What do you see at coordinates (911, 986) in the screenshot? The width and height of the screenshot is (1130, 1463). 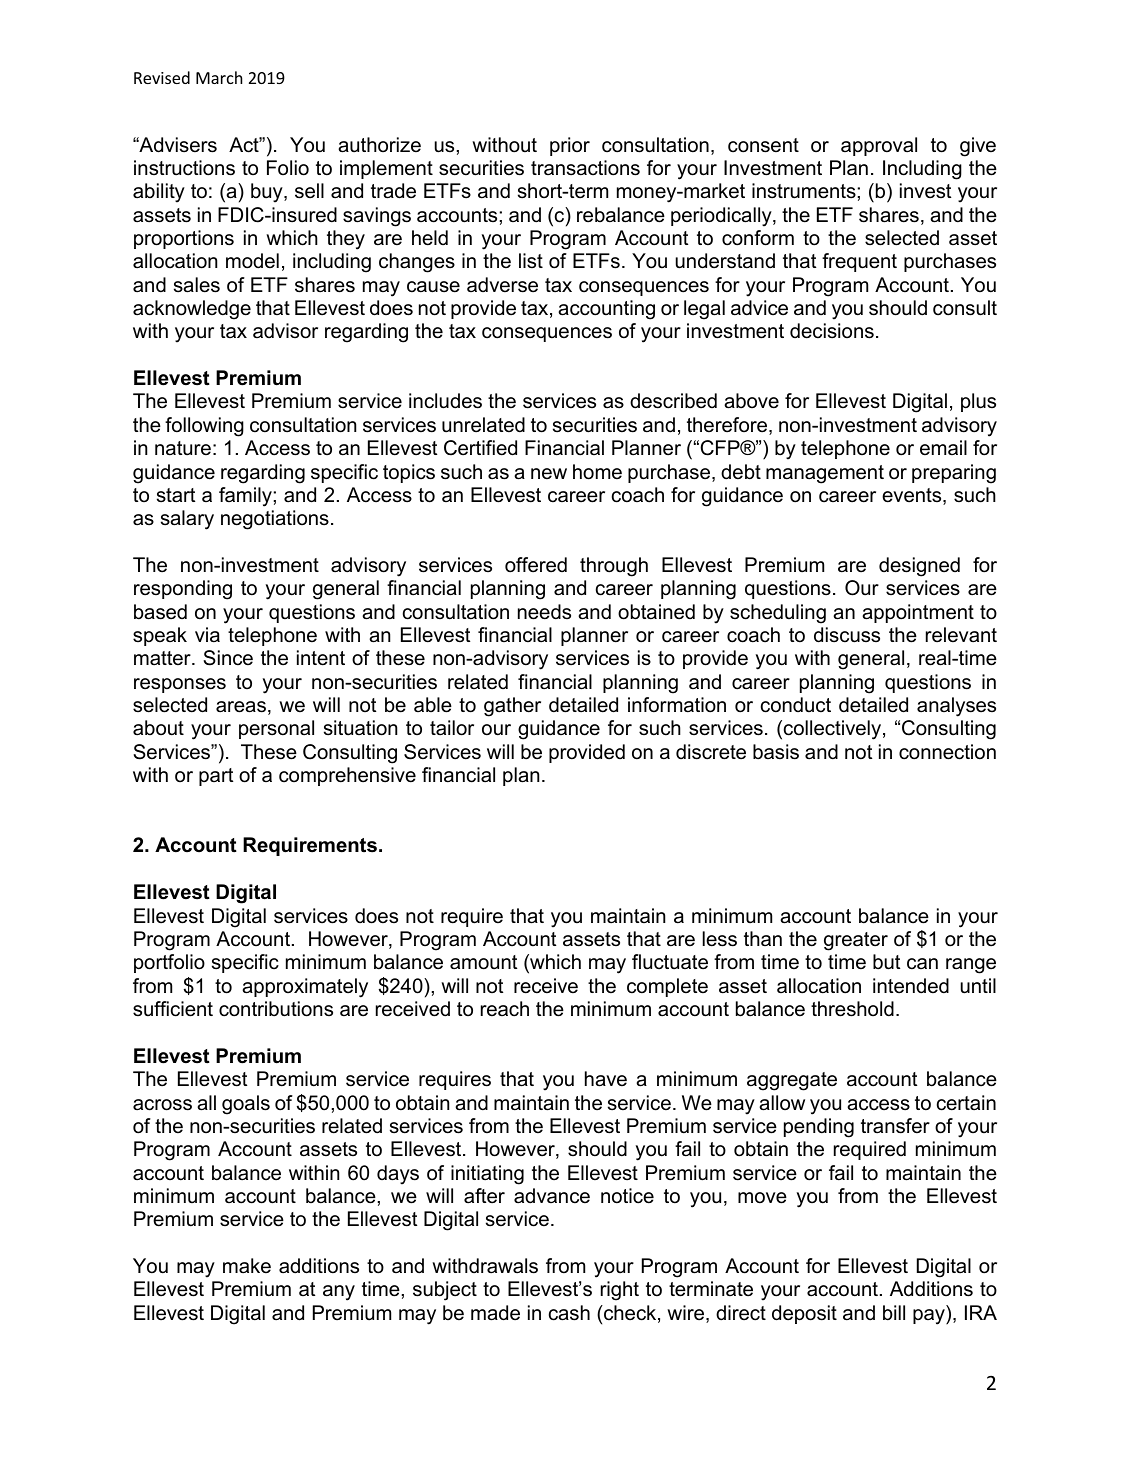 I see `intended` at bounding box center [911, 986].
